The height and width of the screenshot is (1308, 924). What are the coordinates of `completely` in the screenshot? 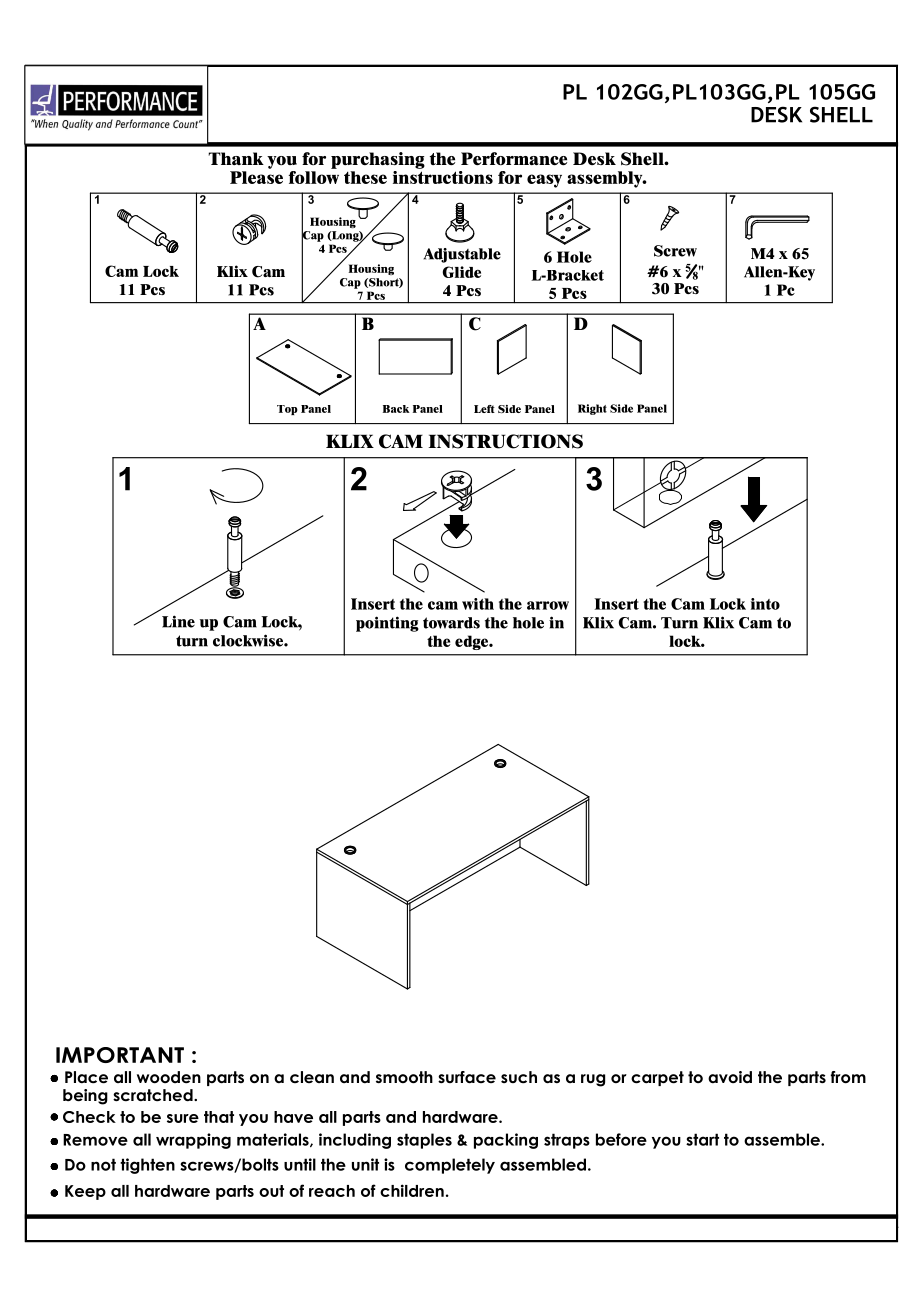 It's located at (450, 1166).
